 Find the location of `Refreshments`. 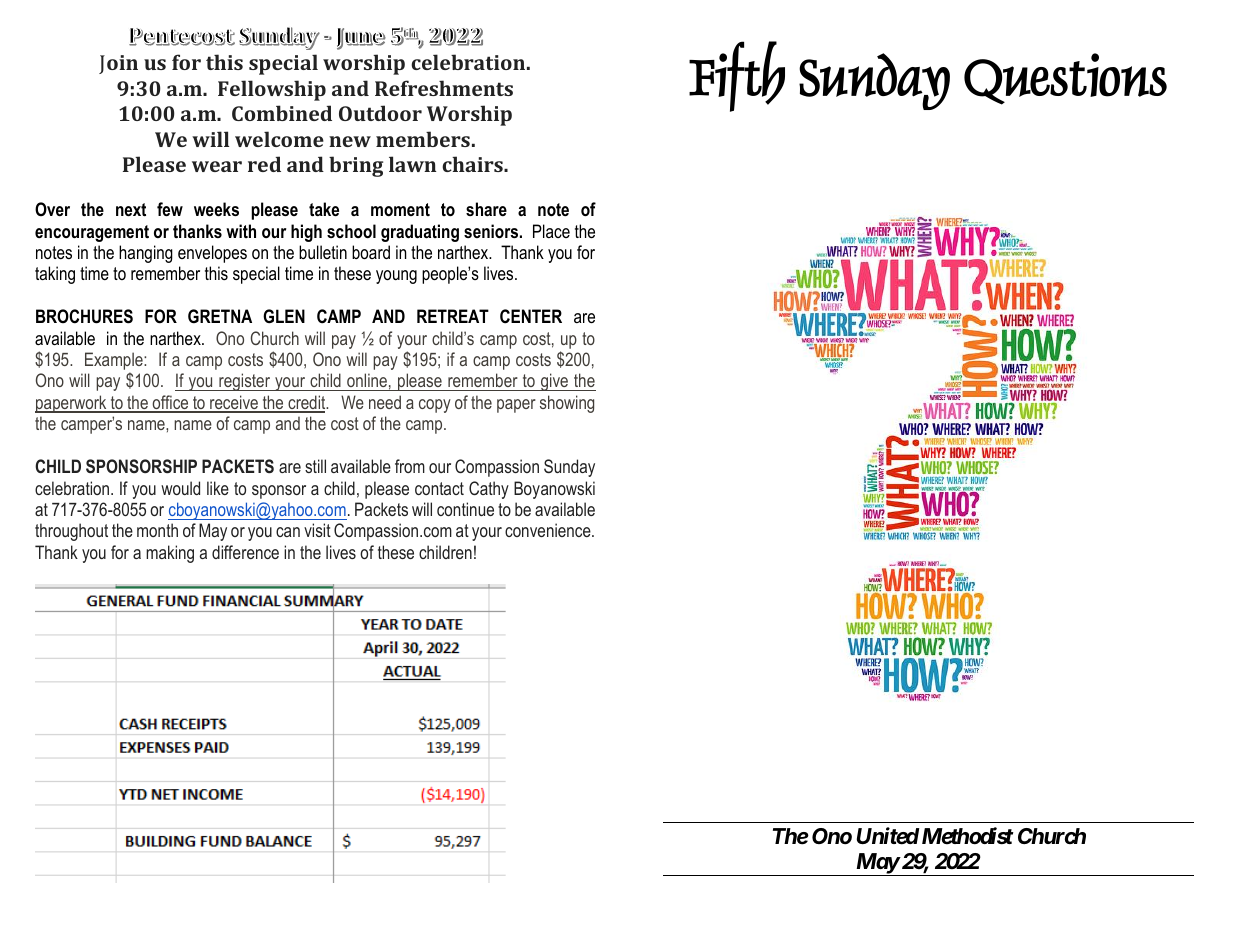

Refreshments is located at coordinates (444, 88).
